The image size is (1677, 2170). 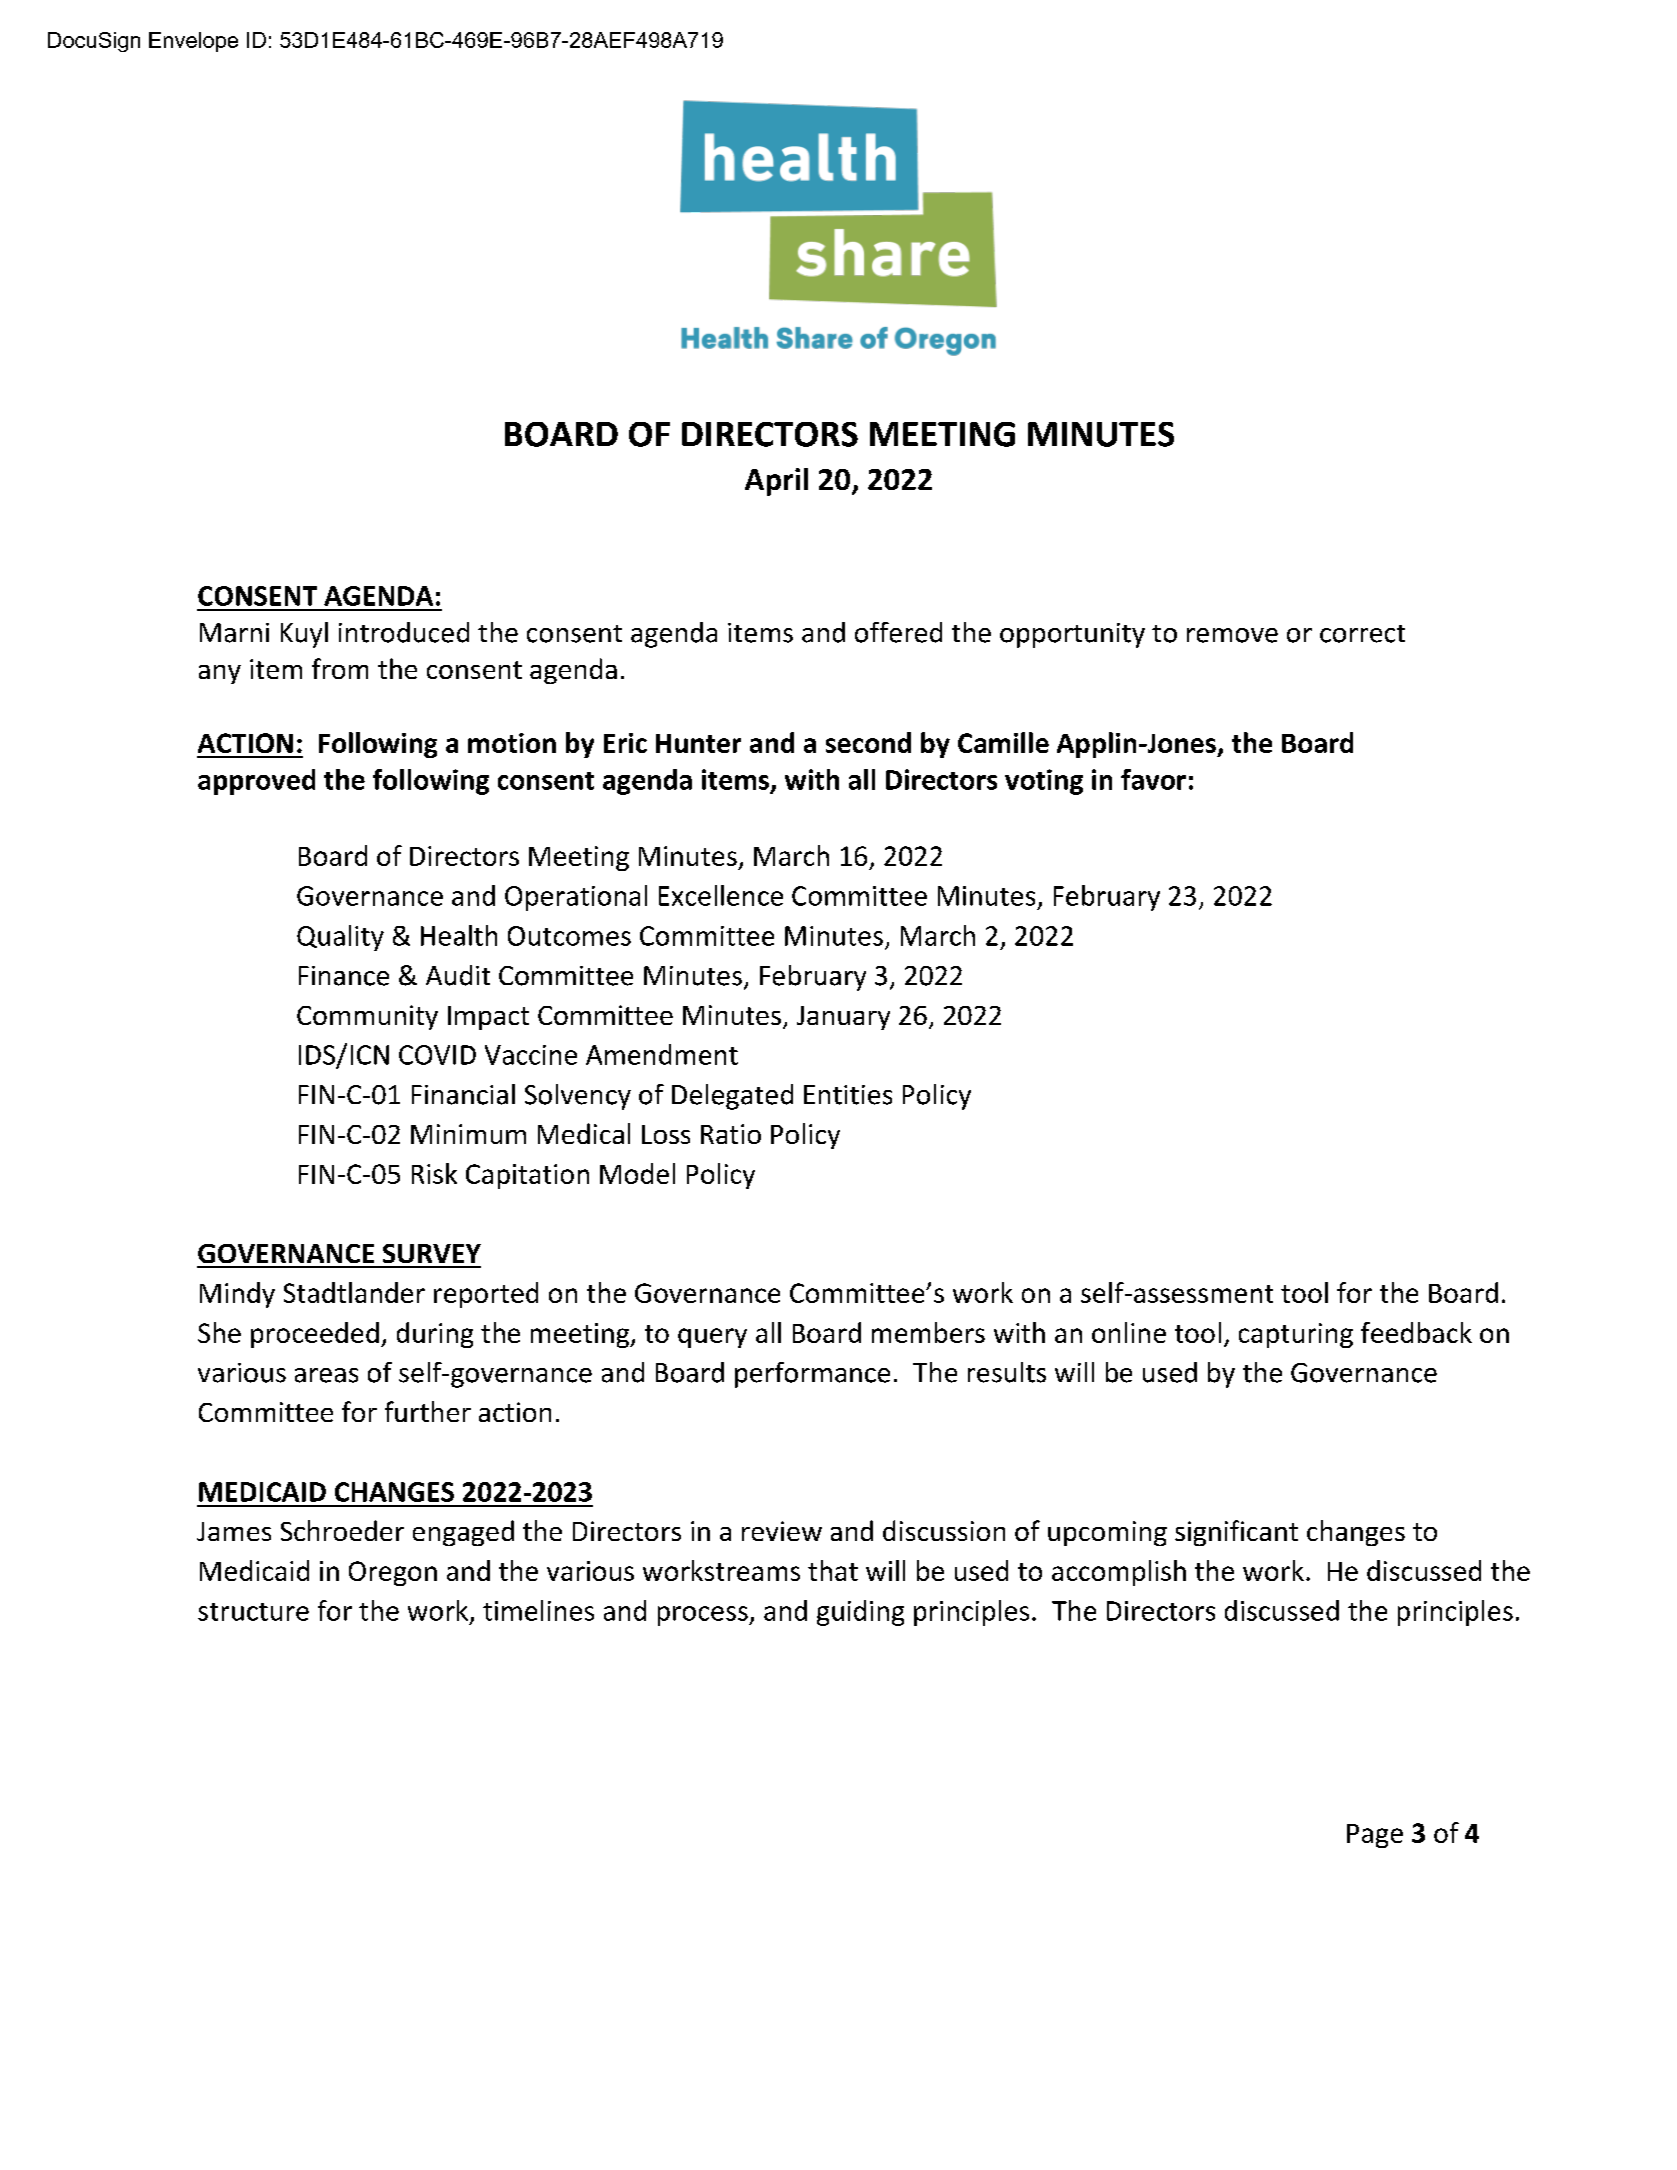 I want to click on remove, so click(x=1232, y=635).
